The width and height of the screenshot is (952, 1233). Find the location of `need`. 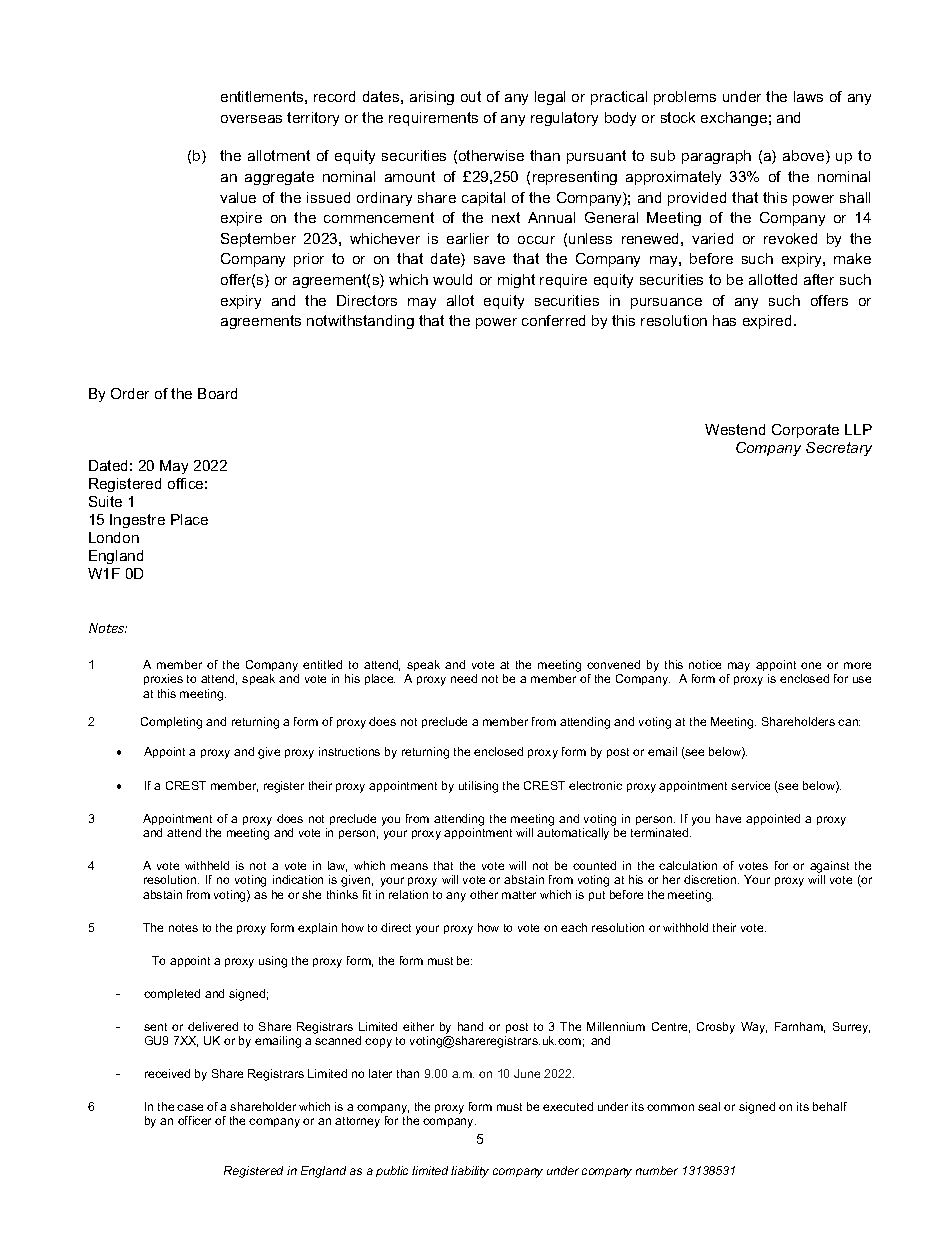

need is located at coordinates (464, 678).
